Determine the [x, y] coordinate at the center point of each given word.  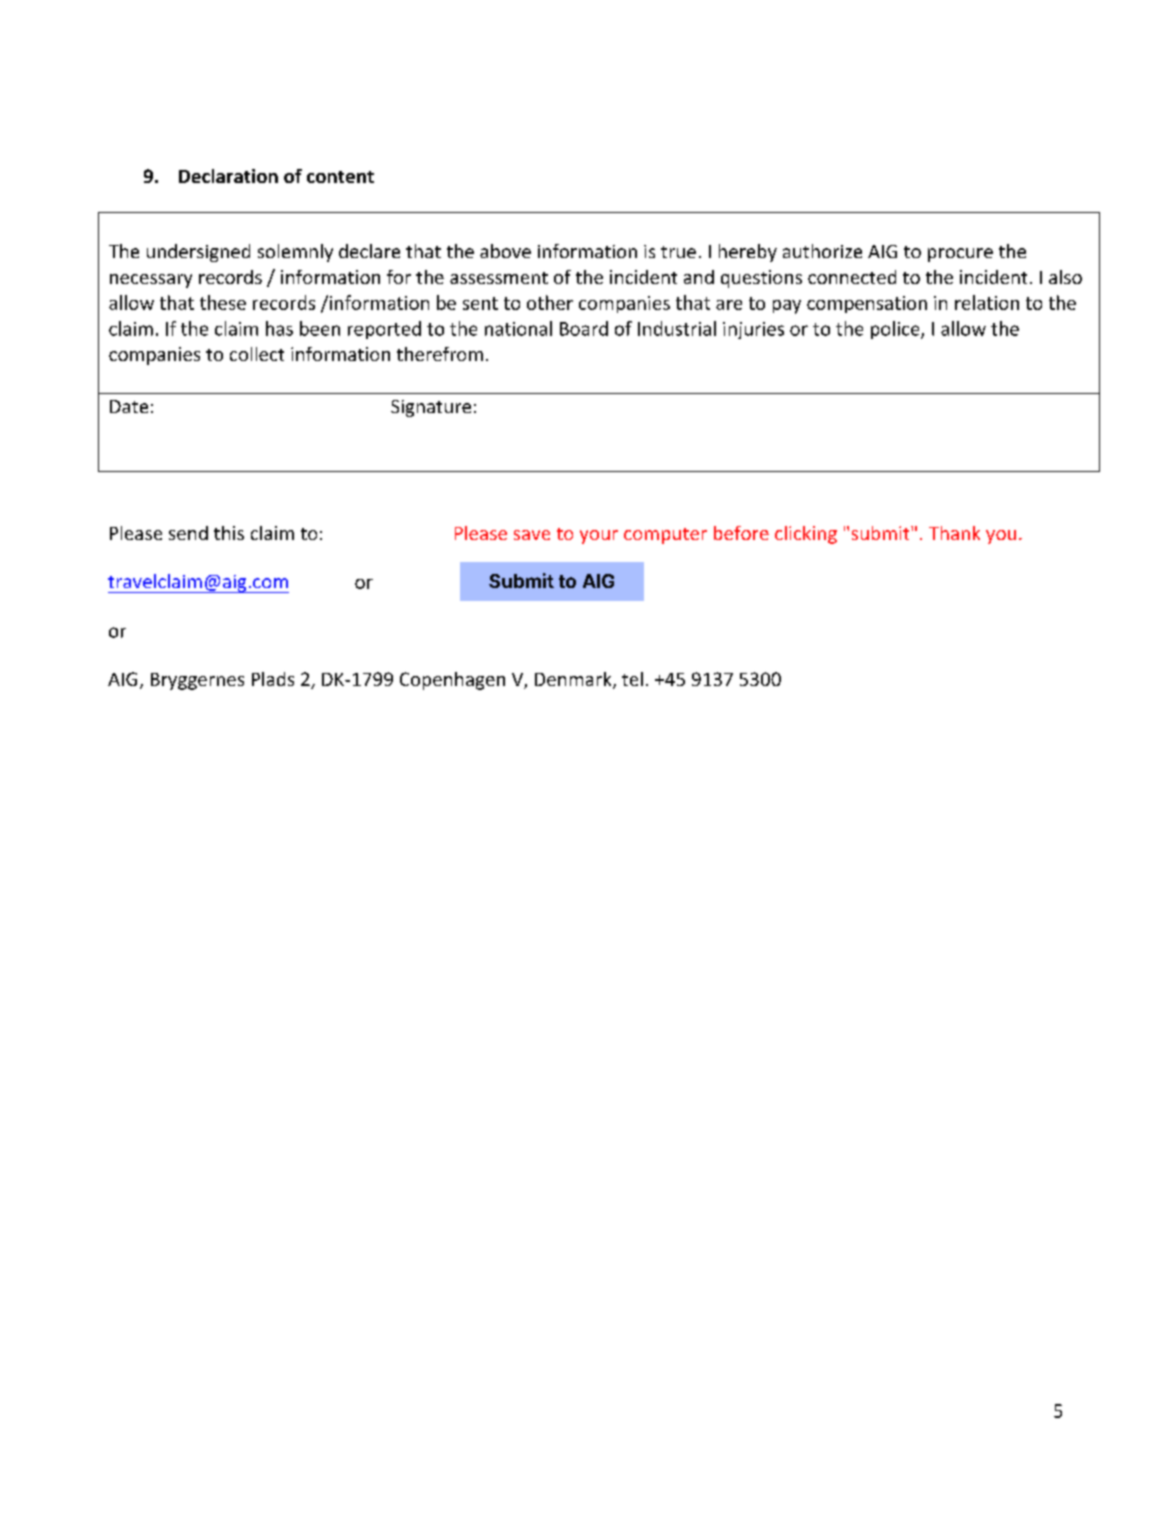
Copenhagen [452, 681]
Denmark [574, 680]
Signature [431, 408]
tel [632, 679]
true [678, 252]
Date [129, 406]
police [896, 330]
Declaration [228, 176]
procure [960, 255]
